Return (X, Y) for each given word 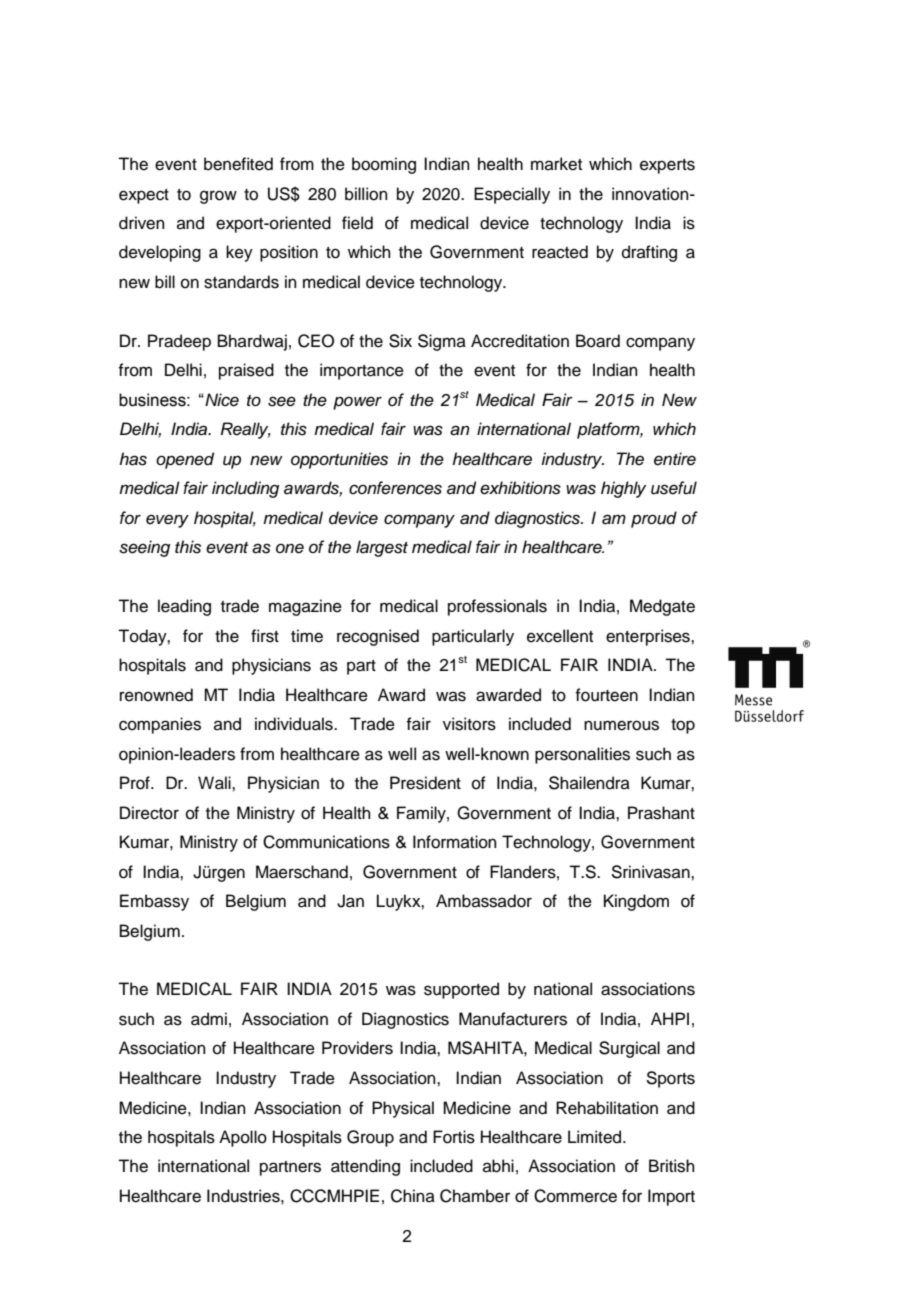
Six (400, 341)
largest (382, 548)
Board (598, 341)
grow (218, 197)
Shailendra (589, 783)
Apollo (243, 1138)
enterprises (649, 637)
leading (184, 607)
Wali (215, 783)
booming (384, 165)
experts (667, 166)
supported (461, 990)
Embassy (154, 902)
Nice (221, 400)
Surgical (629, 1049)
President (425, 783)
